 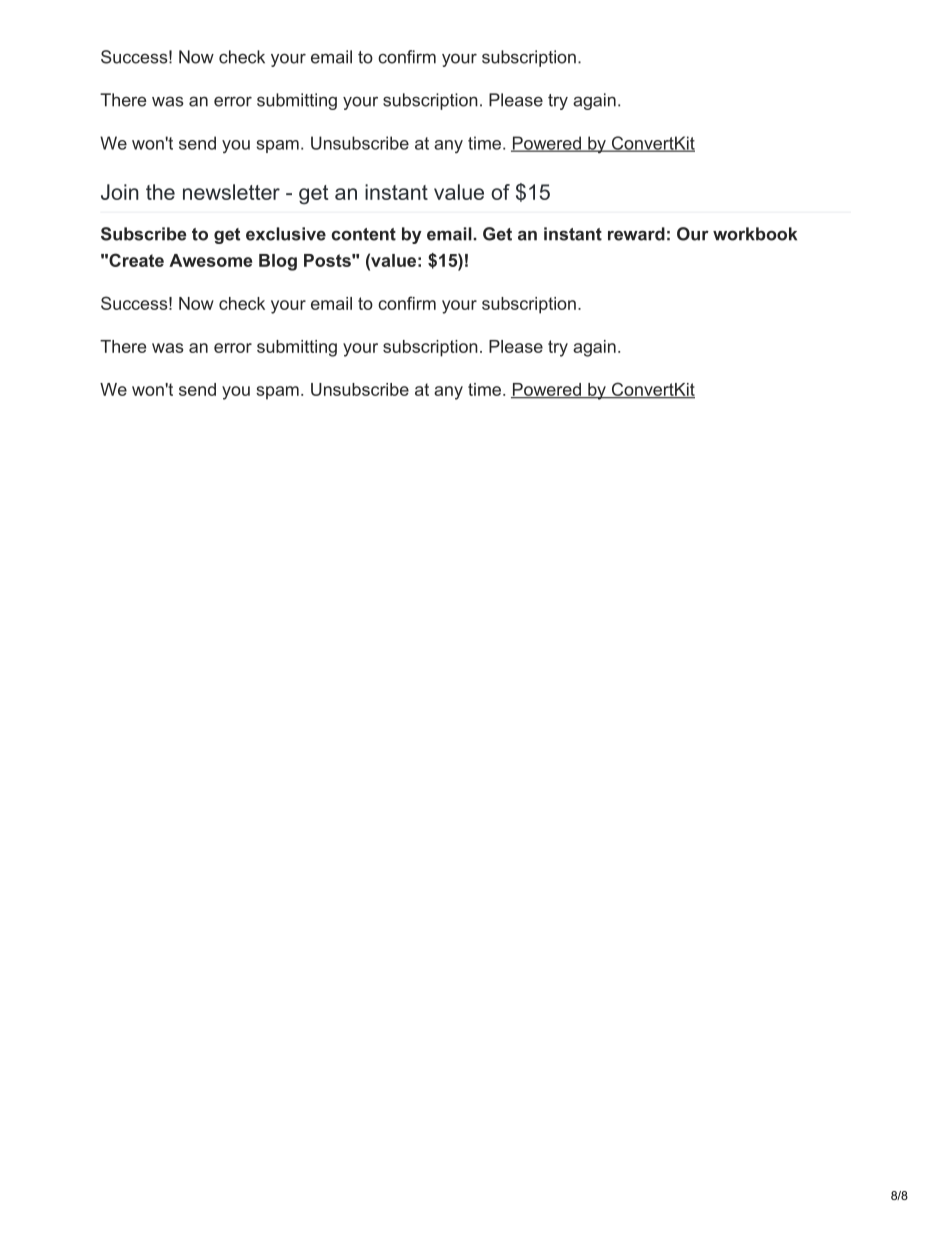 What do you see at coordinates (231, 192) in the screenshot?
I see `newsletter` at bounding box center [231, 192].
